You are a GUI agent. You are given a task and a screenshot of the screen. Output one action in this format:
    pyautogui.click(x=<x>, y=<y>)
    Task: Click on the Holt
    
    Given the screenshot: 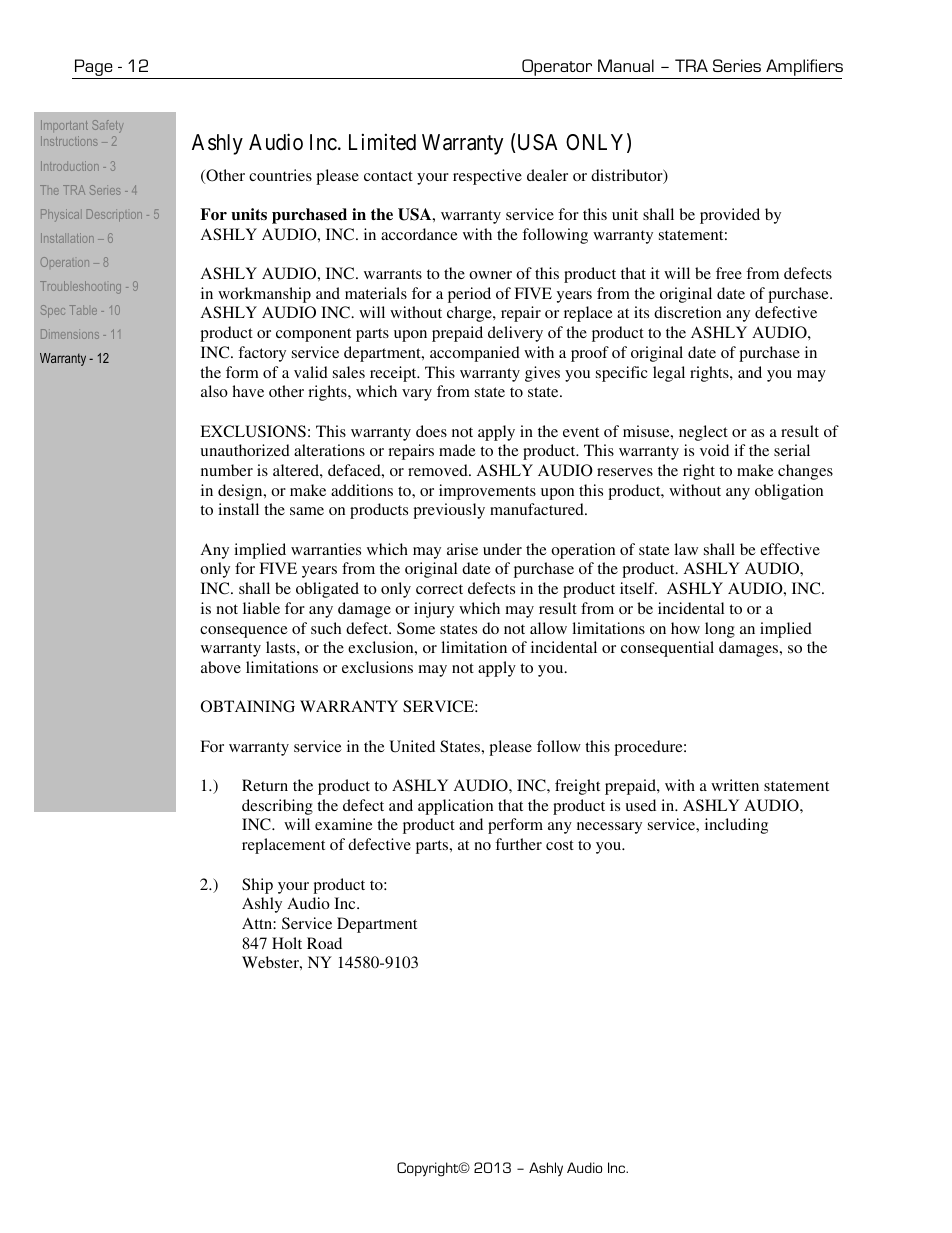 What is the action you would take?
    pyautogui.click(x=287, y=943)
